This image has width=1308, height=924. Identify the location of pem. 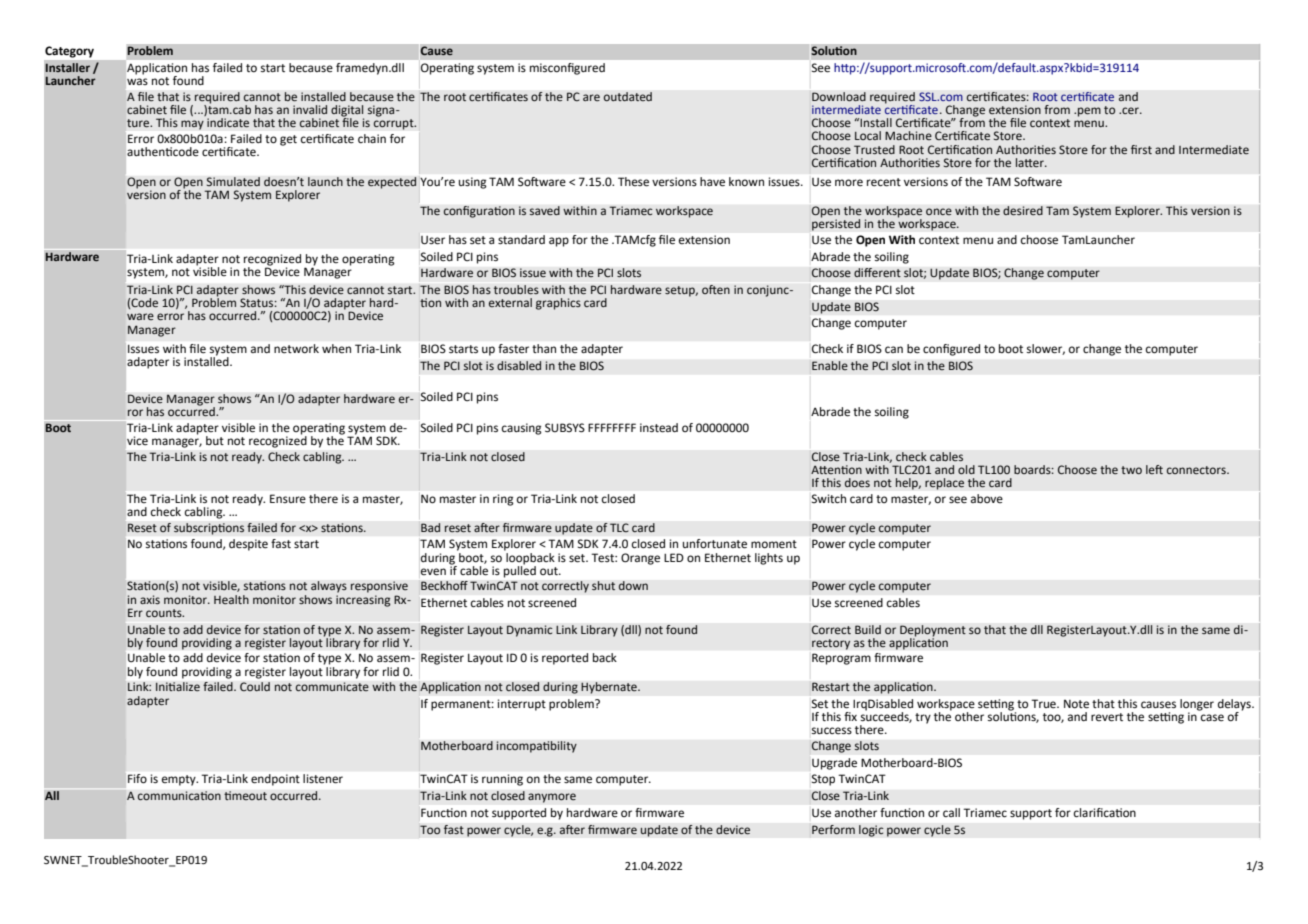
(1089, 112).
